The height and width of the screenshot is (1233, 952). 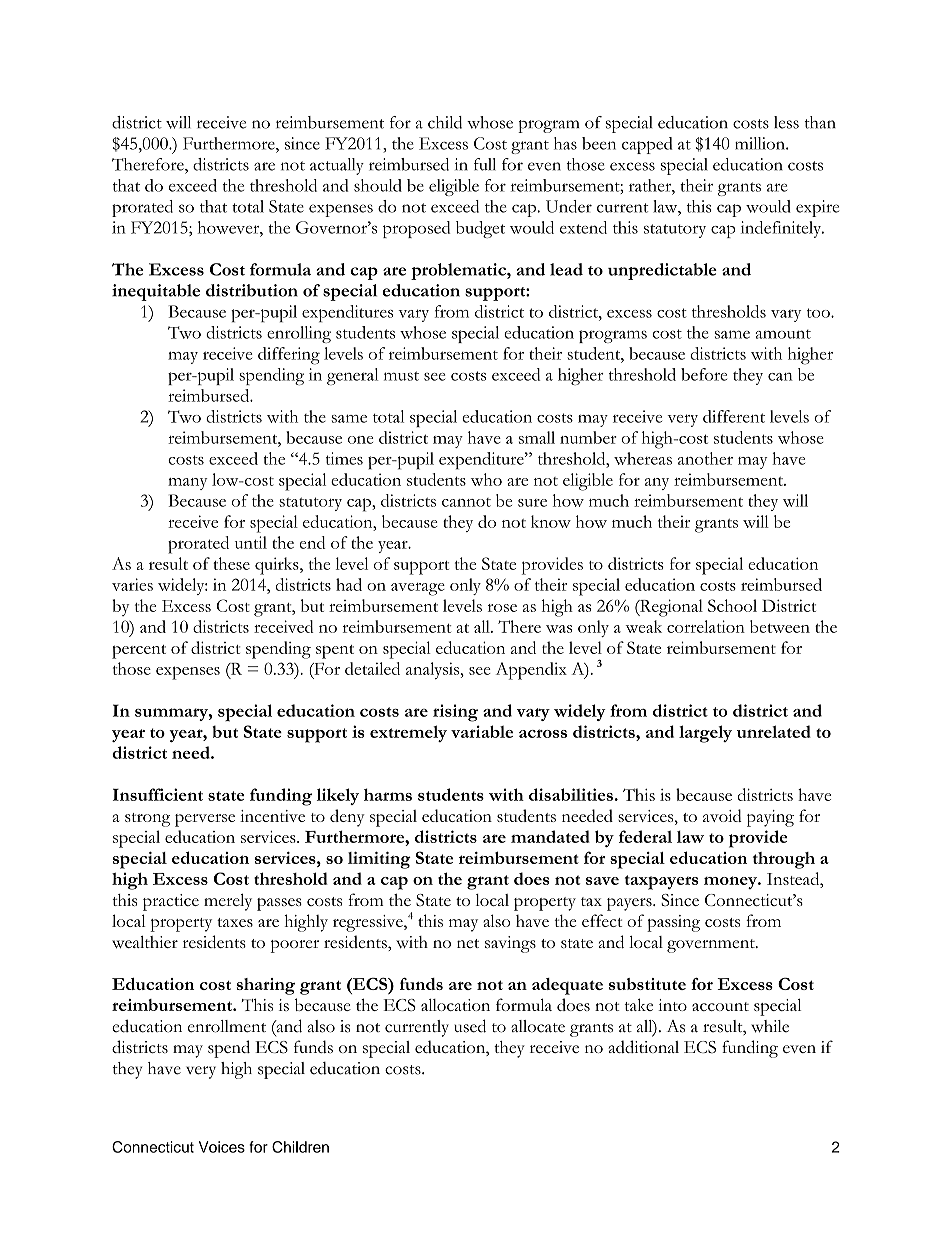 I want to click on largely, so click(x=705, y=734).
